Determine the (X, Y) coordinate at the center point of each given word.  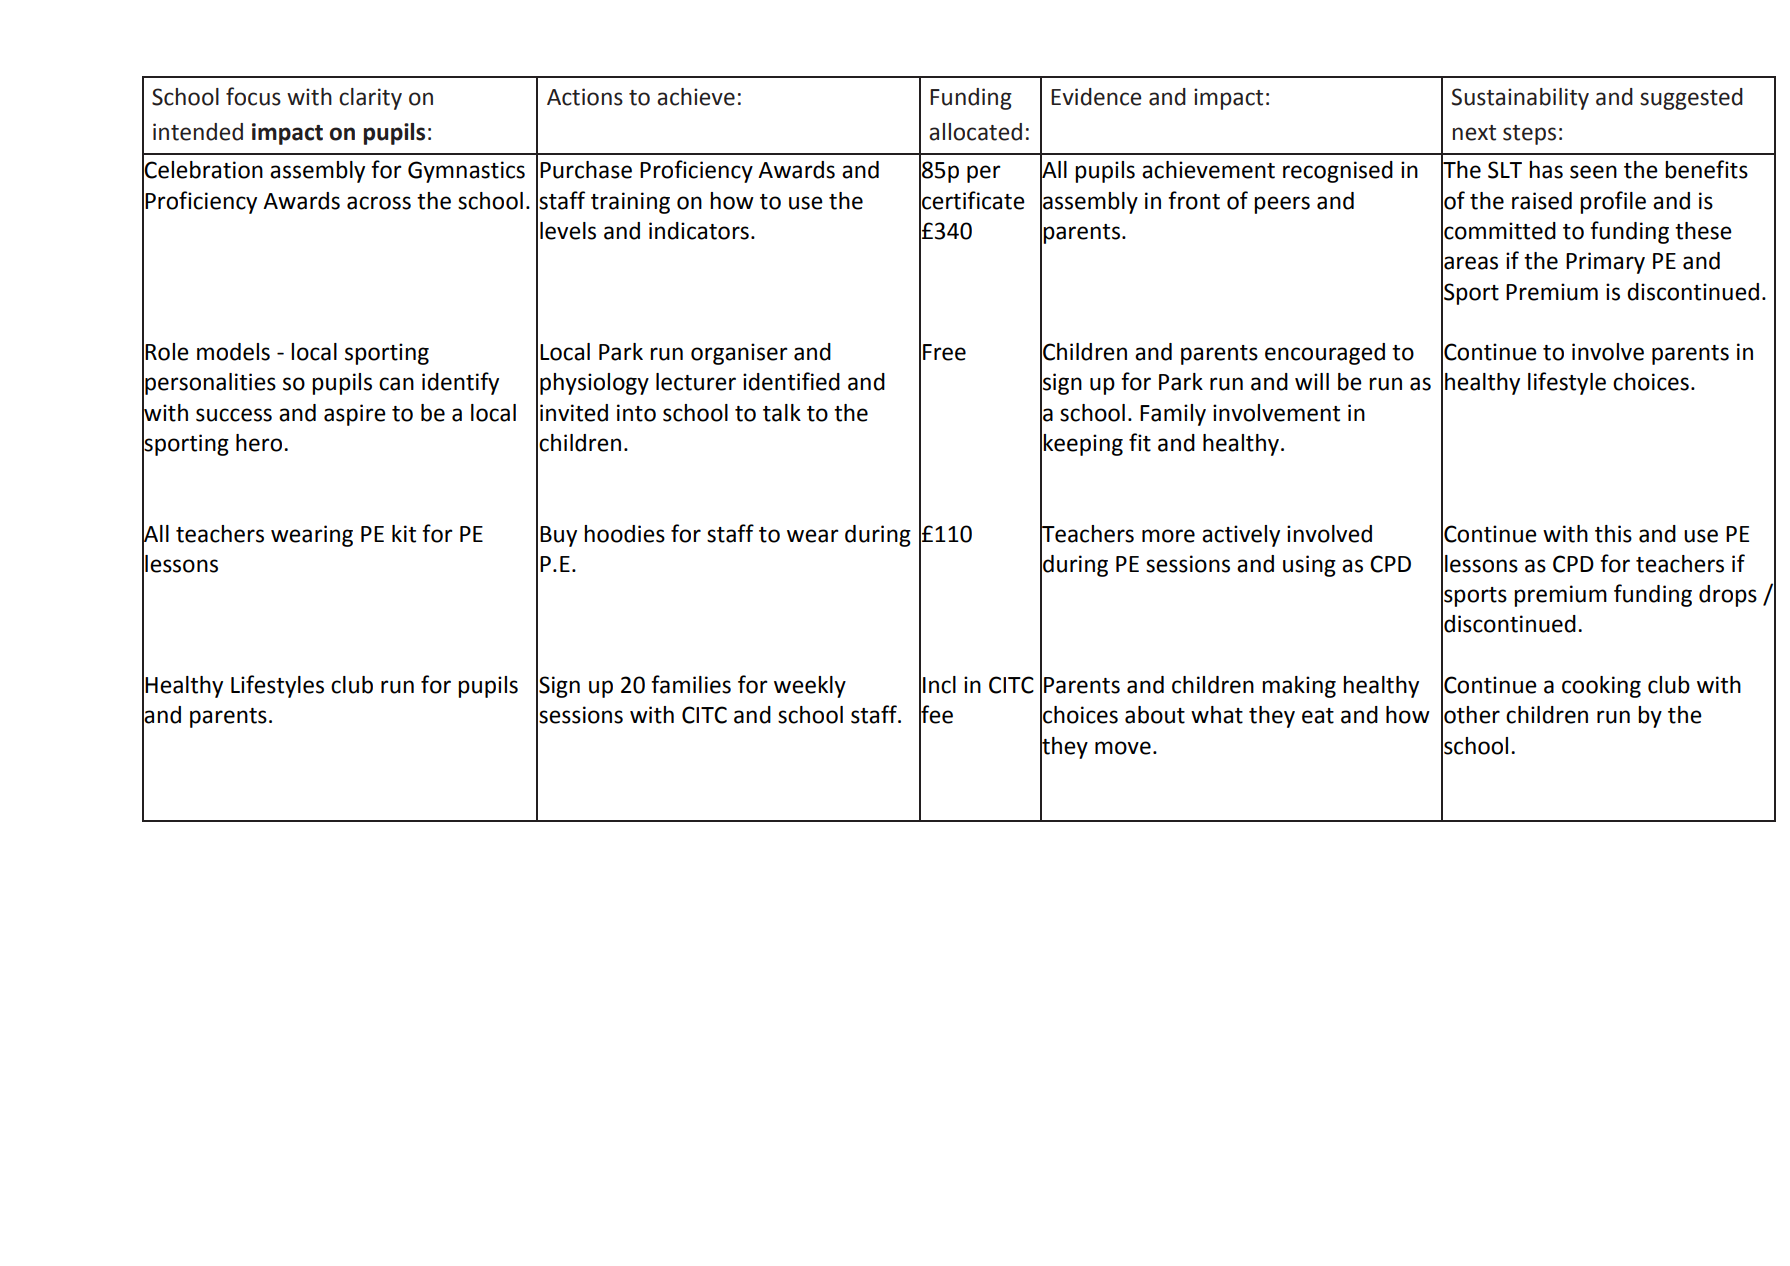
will (1312, 381)
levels (568, 231)
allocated (975, 132)
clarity (370, 99)
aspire (355, 415)
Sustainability (1520, 99)
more (1168, 536)
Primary (1605, 263)
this (1613, 534)
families (691, 684)
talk (782, 413)
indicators (699, 231)
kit (404, 534)
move (1123, 748)
